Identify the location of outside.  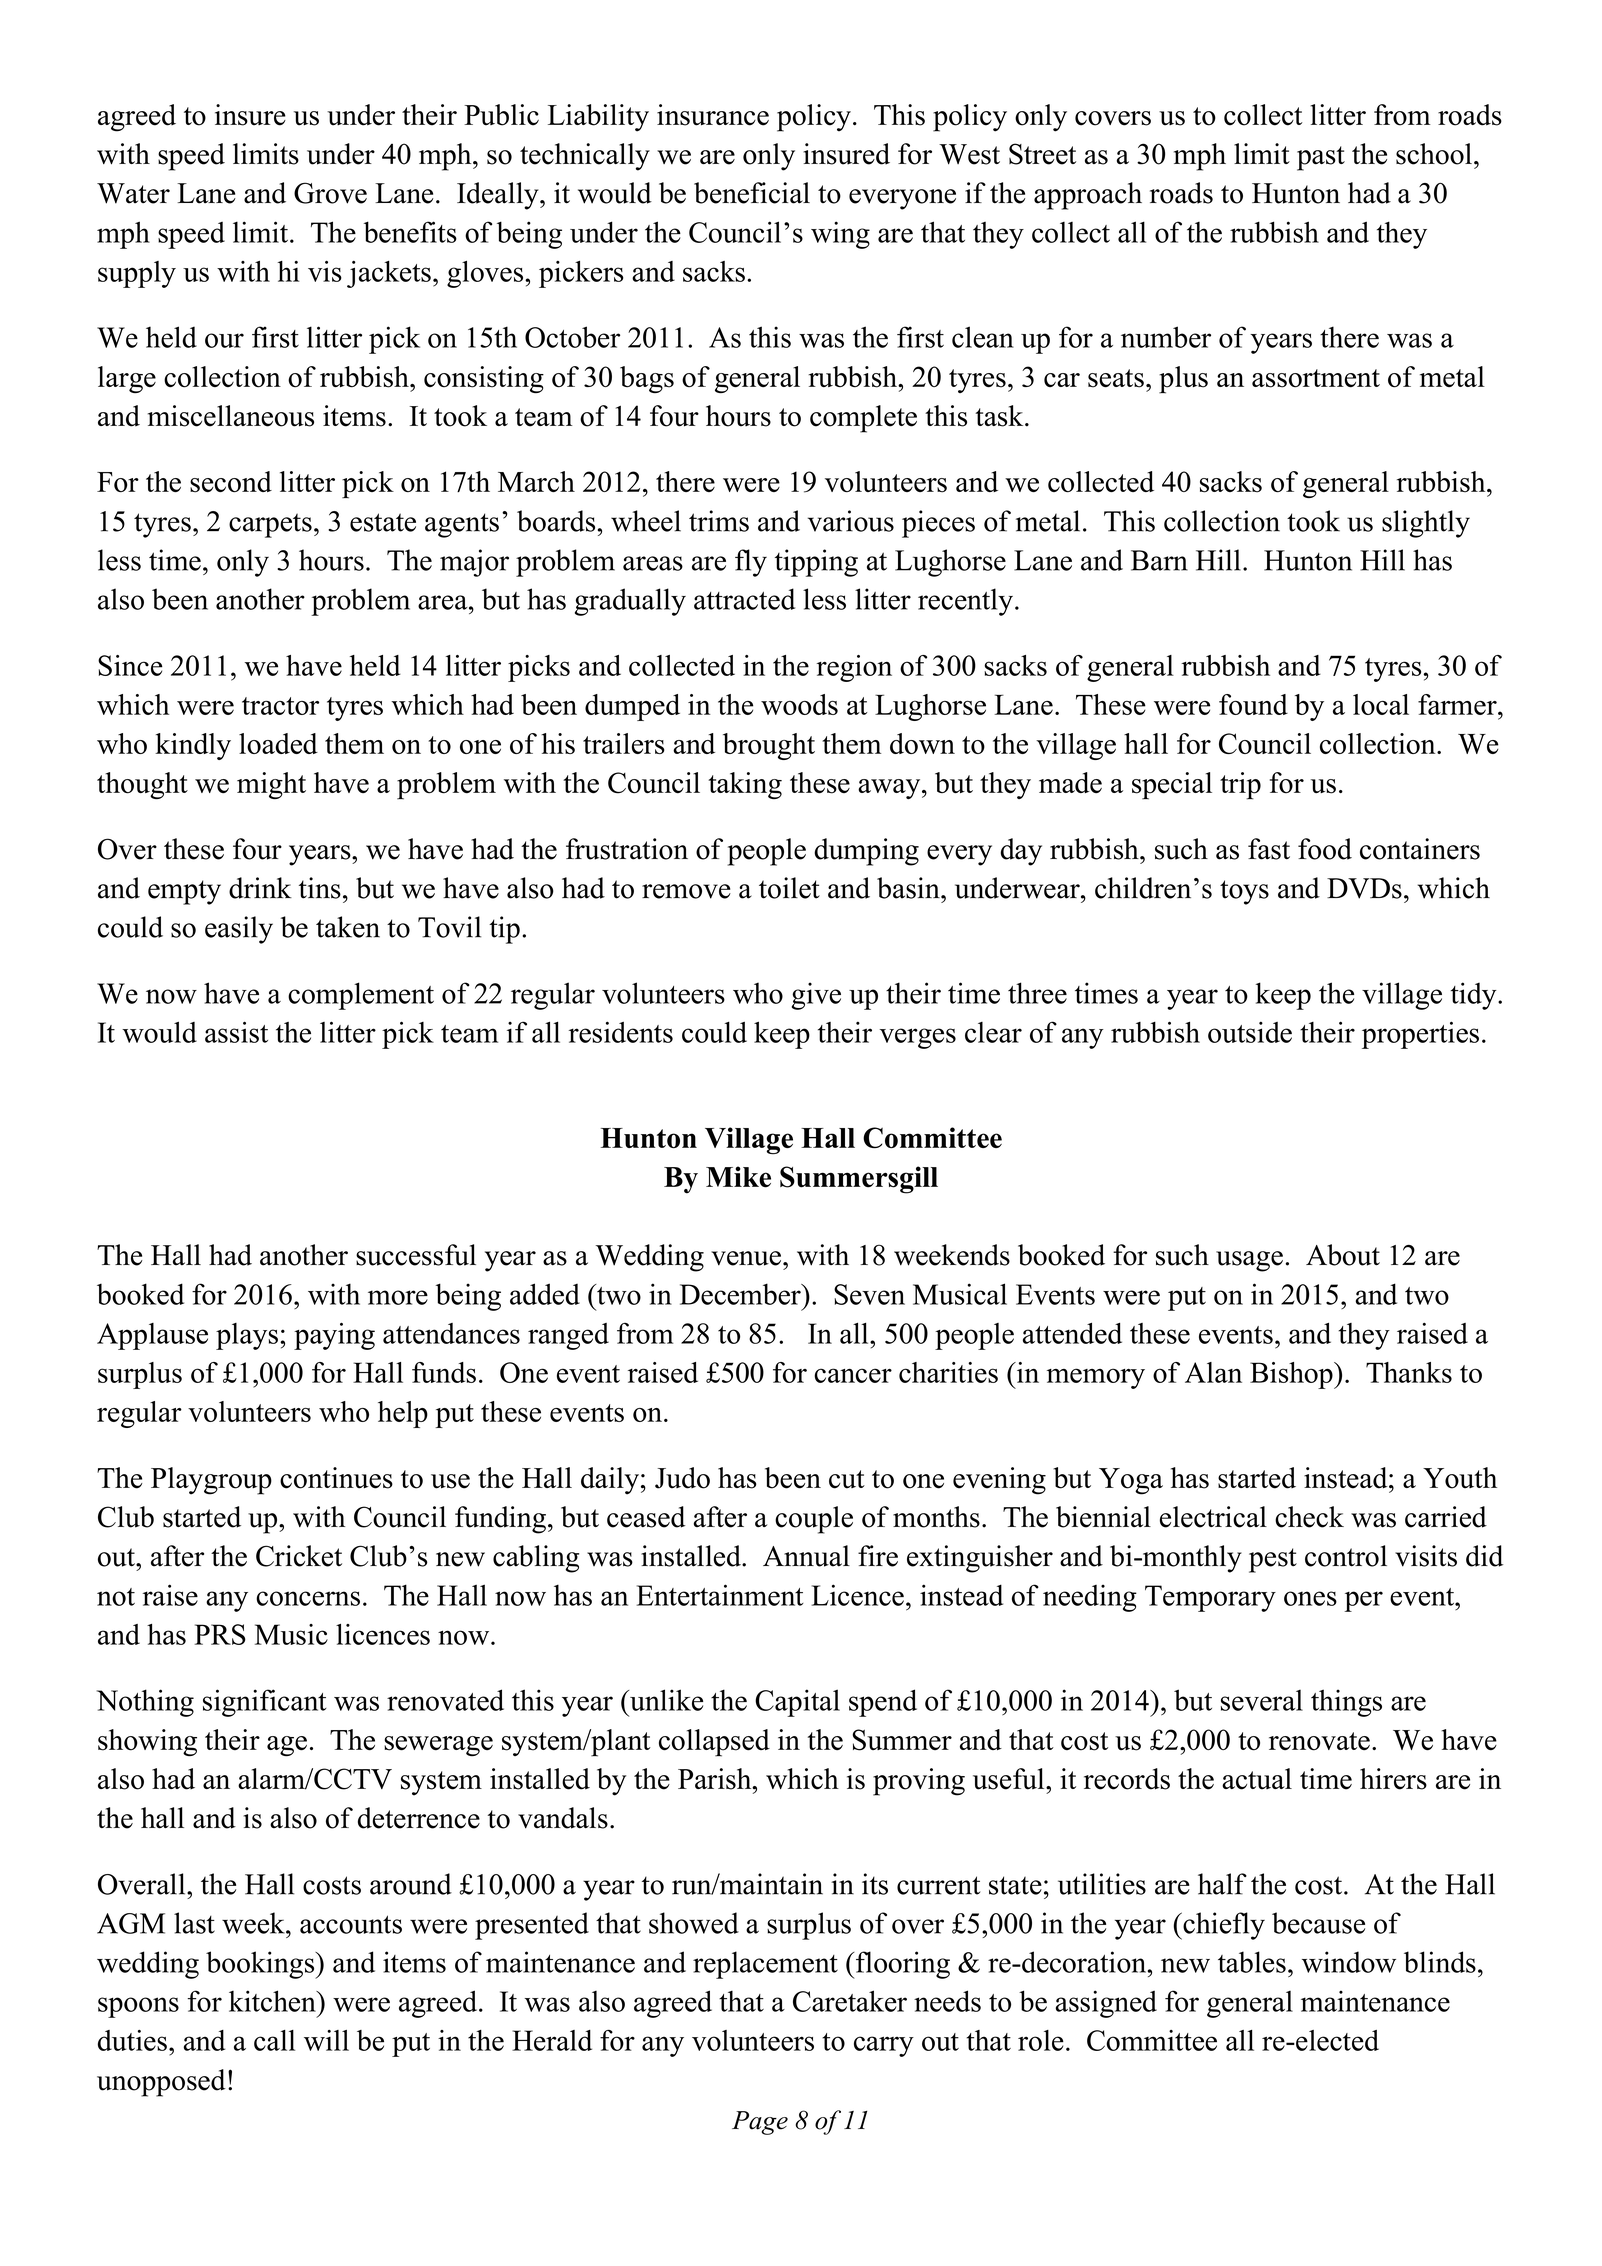
(1250, 1032).
